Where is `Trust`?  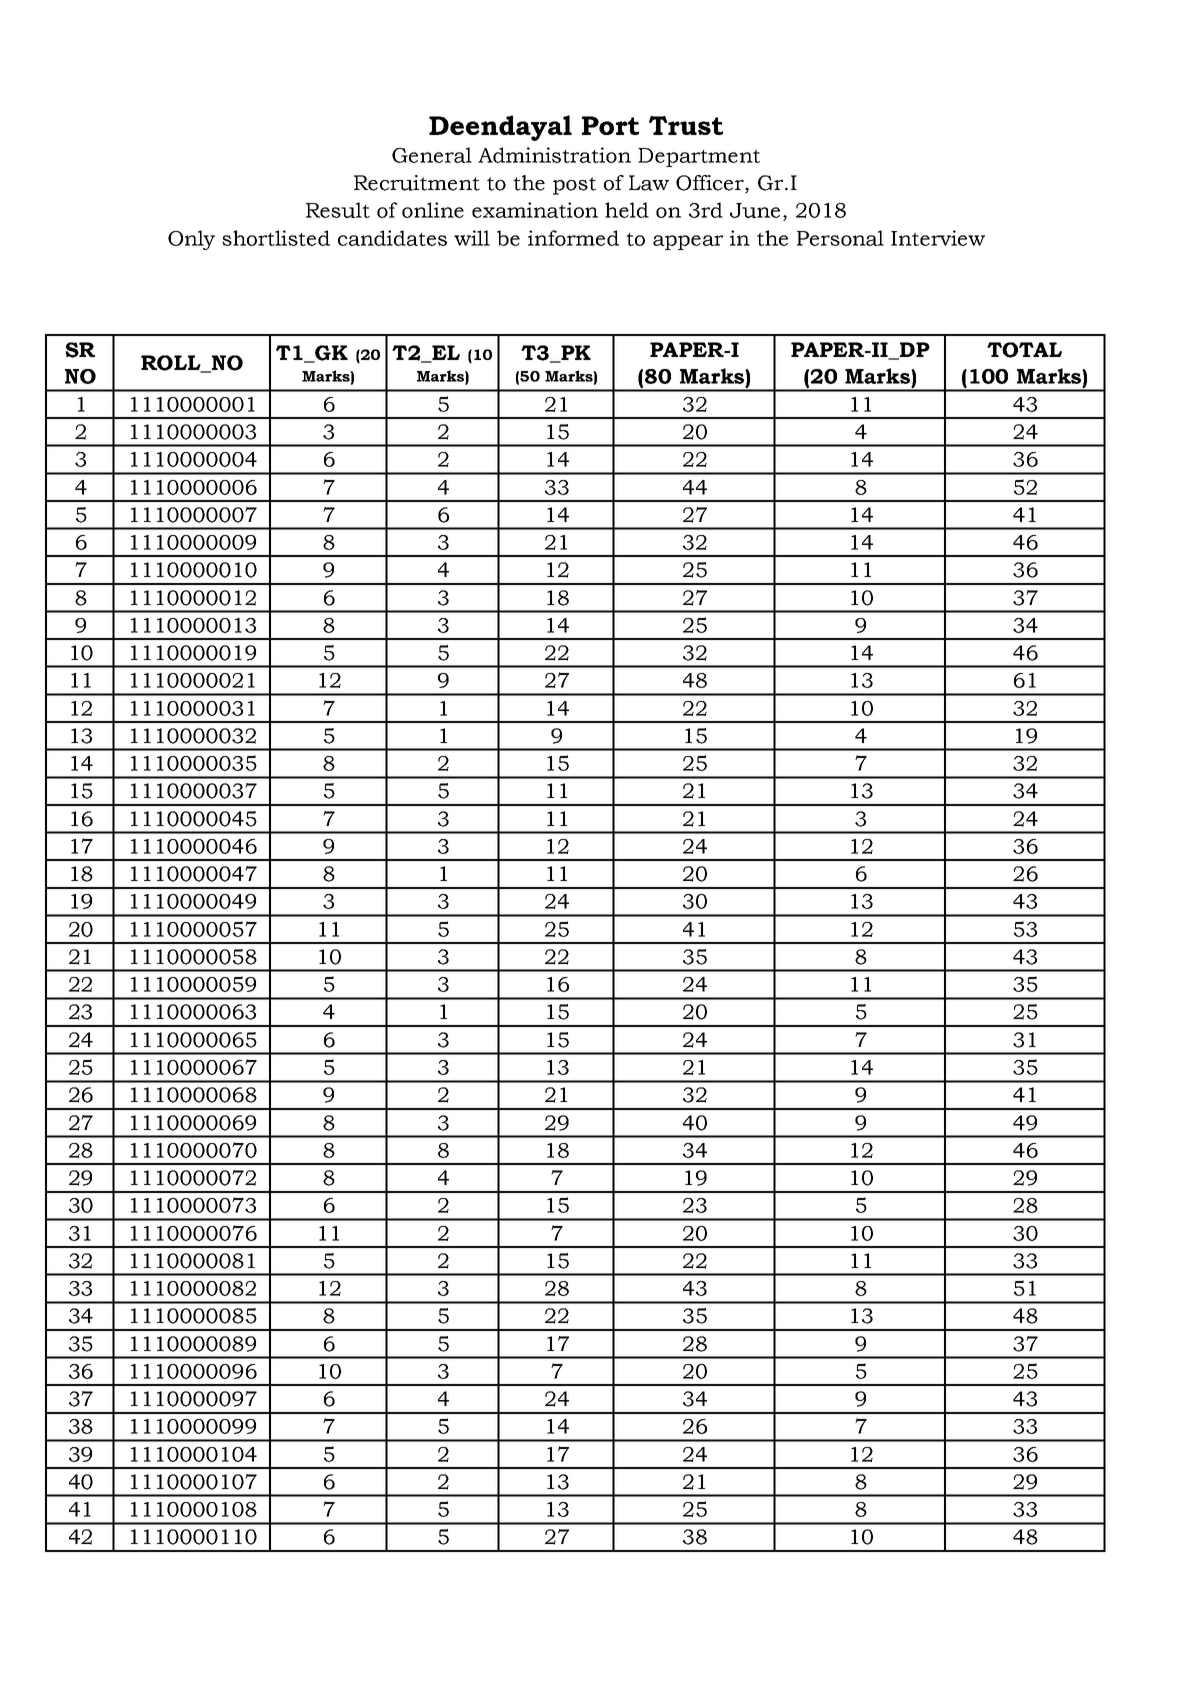 Trust is located at coordinates (686, 125).
